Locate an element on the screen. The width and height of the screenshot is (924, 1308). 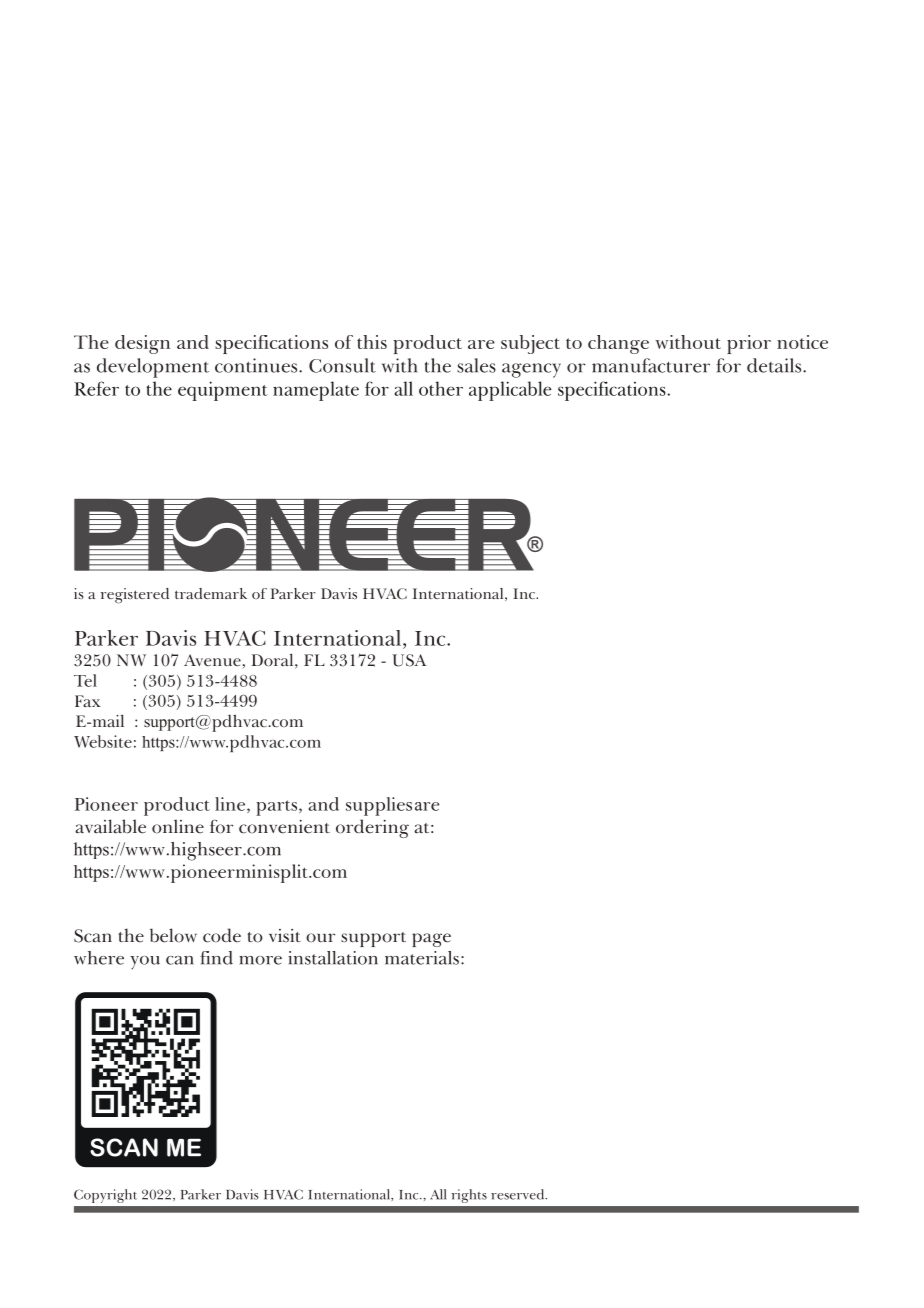
details is located at coordinates (775, 365).
